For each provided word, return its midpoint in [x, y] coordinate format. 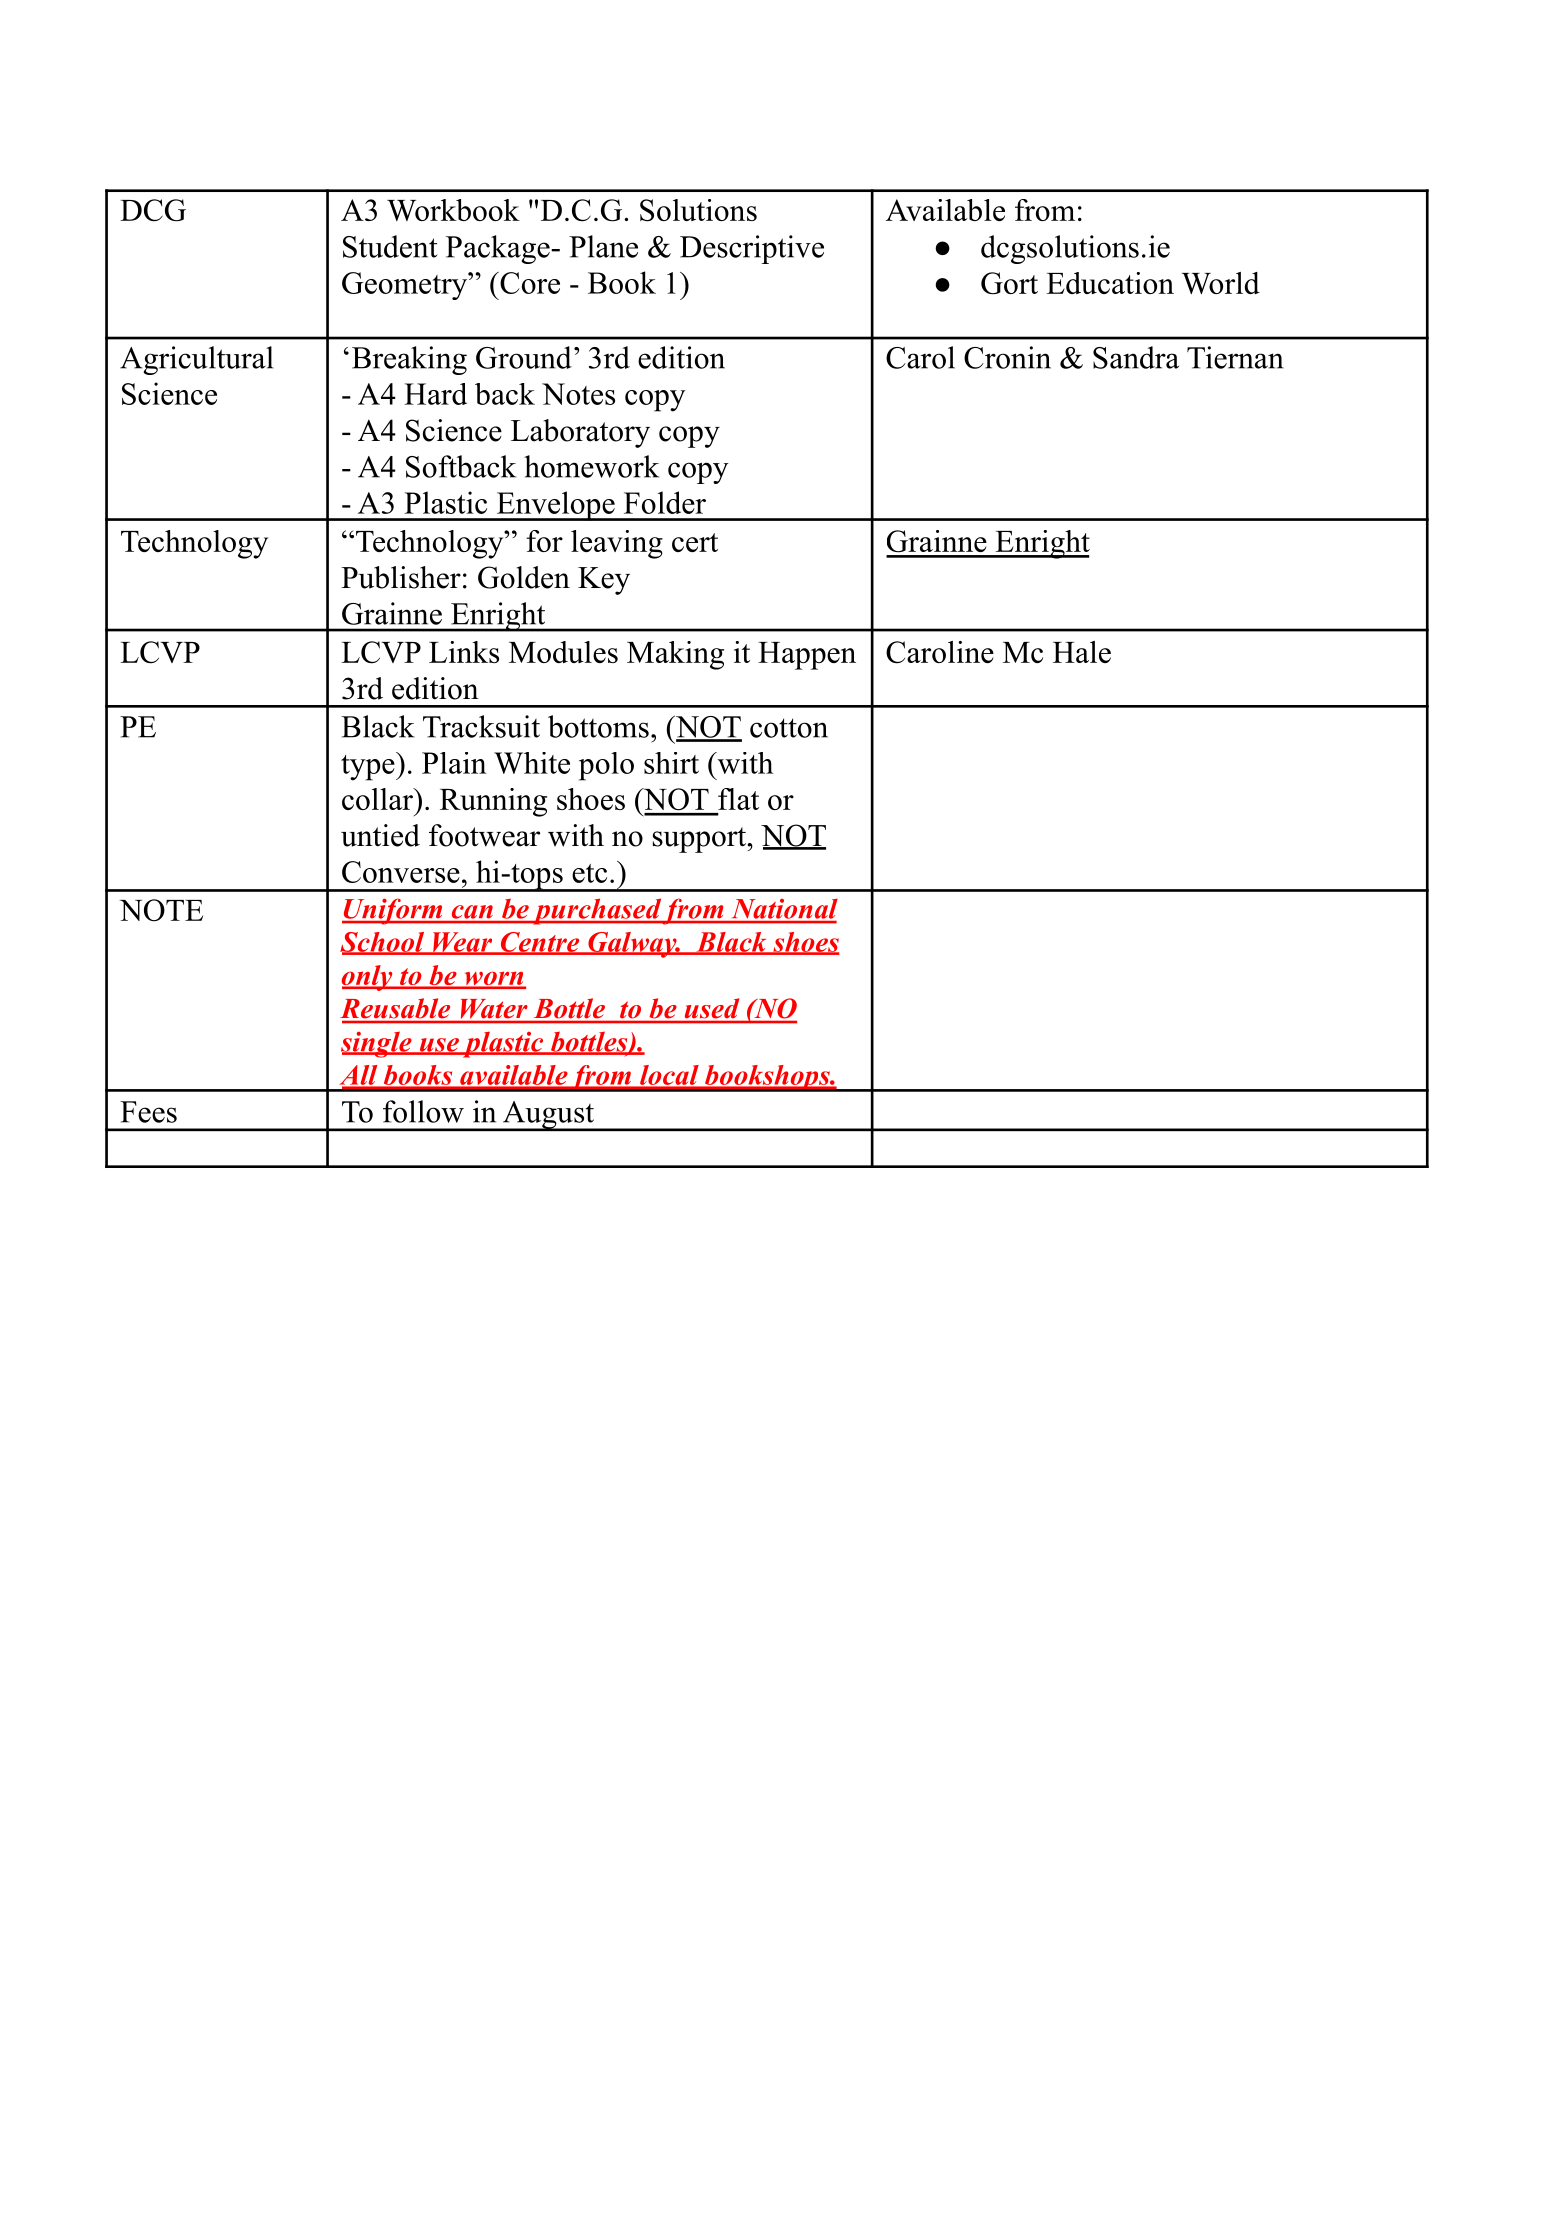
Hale [1082, 652]
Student [390, 246]
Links [464, 652]
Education [1110, 283]
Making [675, 655]
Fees [148, 1112]
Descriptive [752, 249]
